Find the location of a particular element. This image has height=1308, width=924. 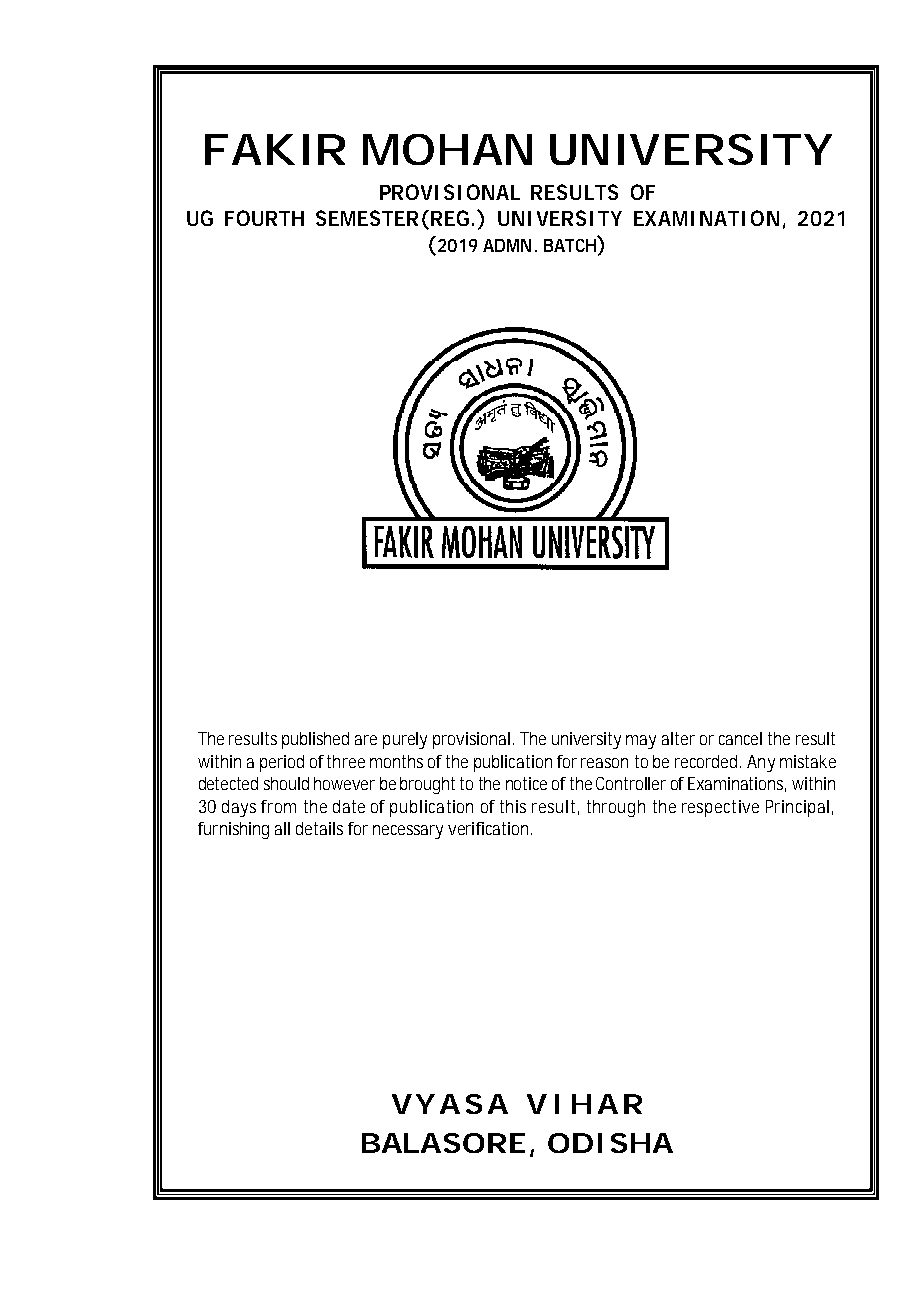

ODISHA is located at coordinates (610, 1143).
